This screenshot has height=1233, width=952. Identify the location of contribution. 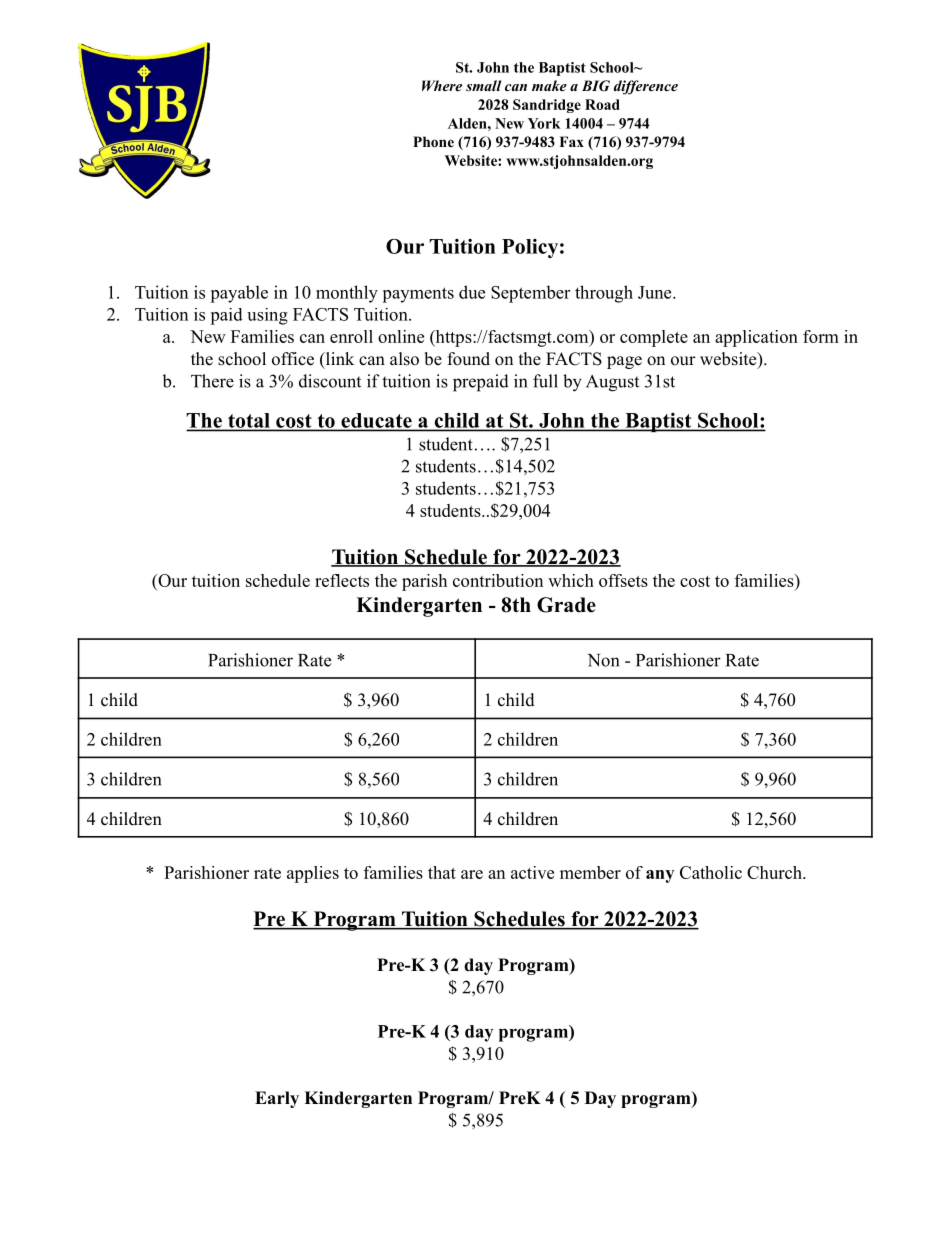
(498, 580).
